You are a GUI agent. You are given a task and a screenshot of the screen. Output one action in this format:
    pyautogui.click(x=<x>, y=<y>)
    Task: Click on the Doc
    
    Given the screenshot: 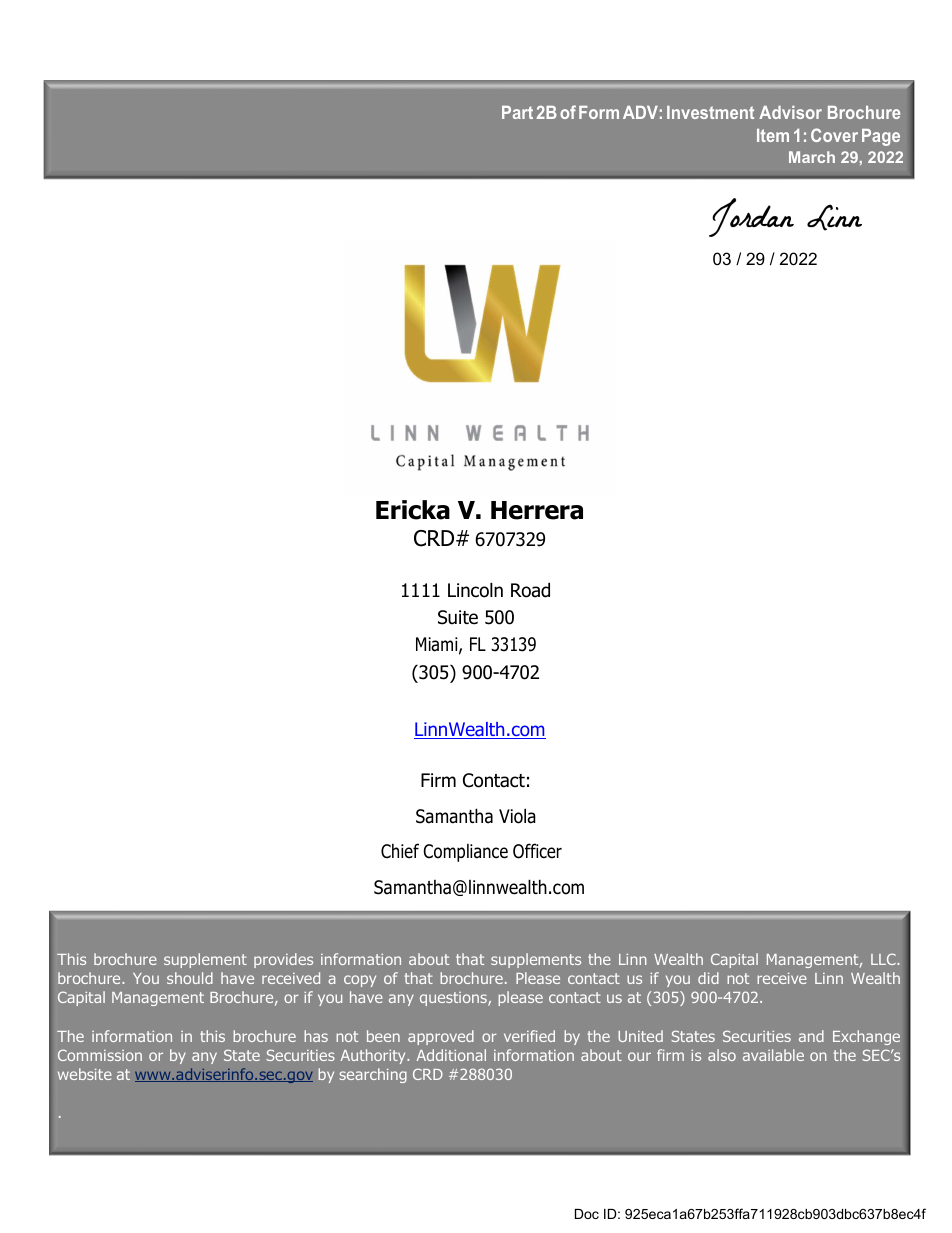 What is the action you would take?
    pyautogui.click(x=587, y=1214)
